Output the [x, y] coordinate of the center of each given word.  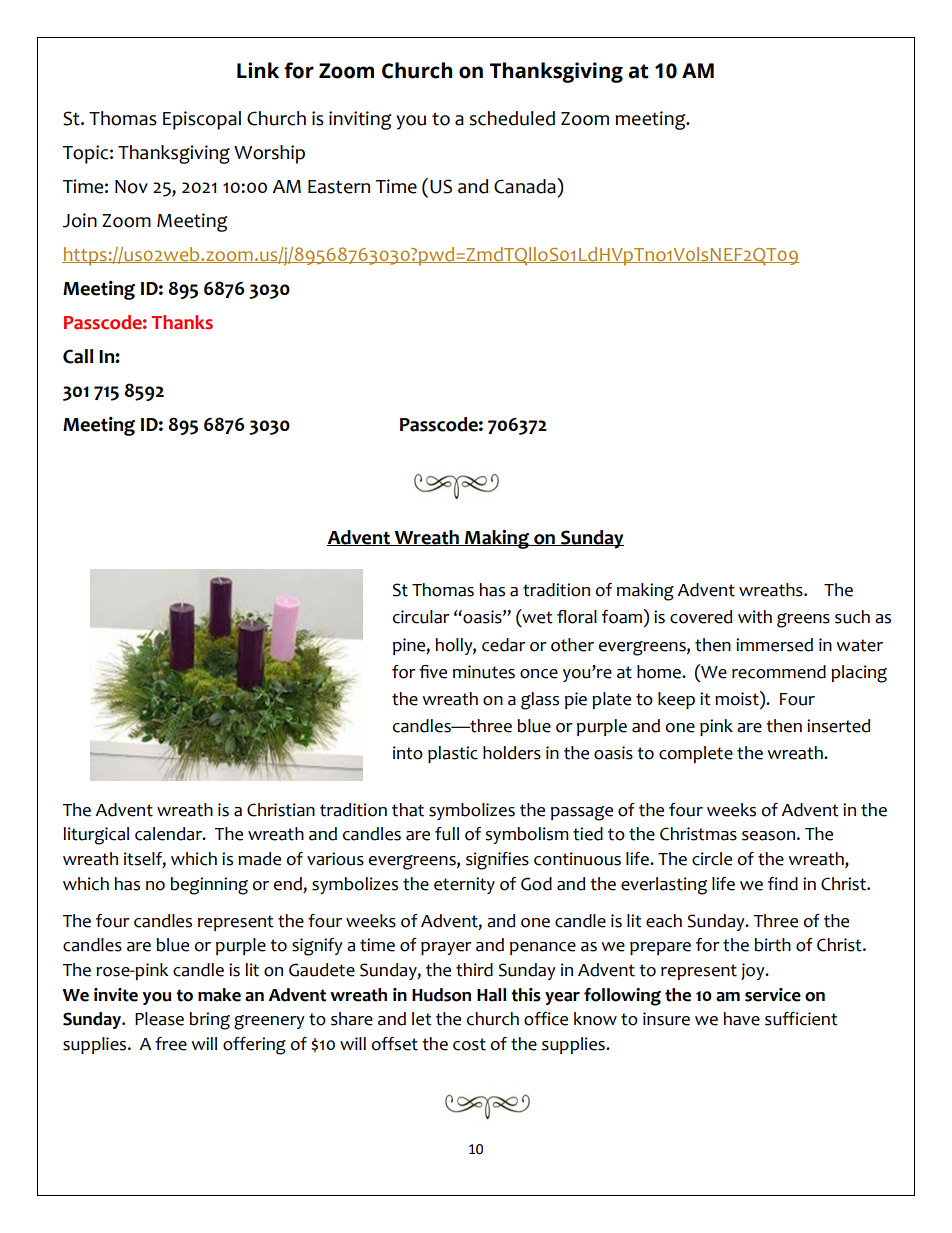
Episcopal [202, 120]
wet [536, 618]
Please [159, 1019]
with [755, 617]
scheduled [512, 118]
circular [421, 617]
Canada [526, 186]
